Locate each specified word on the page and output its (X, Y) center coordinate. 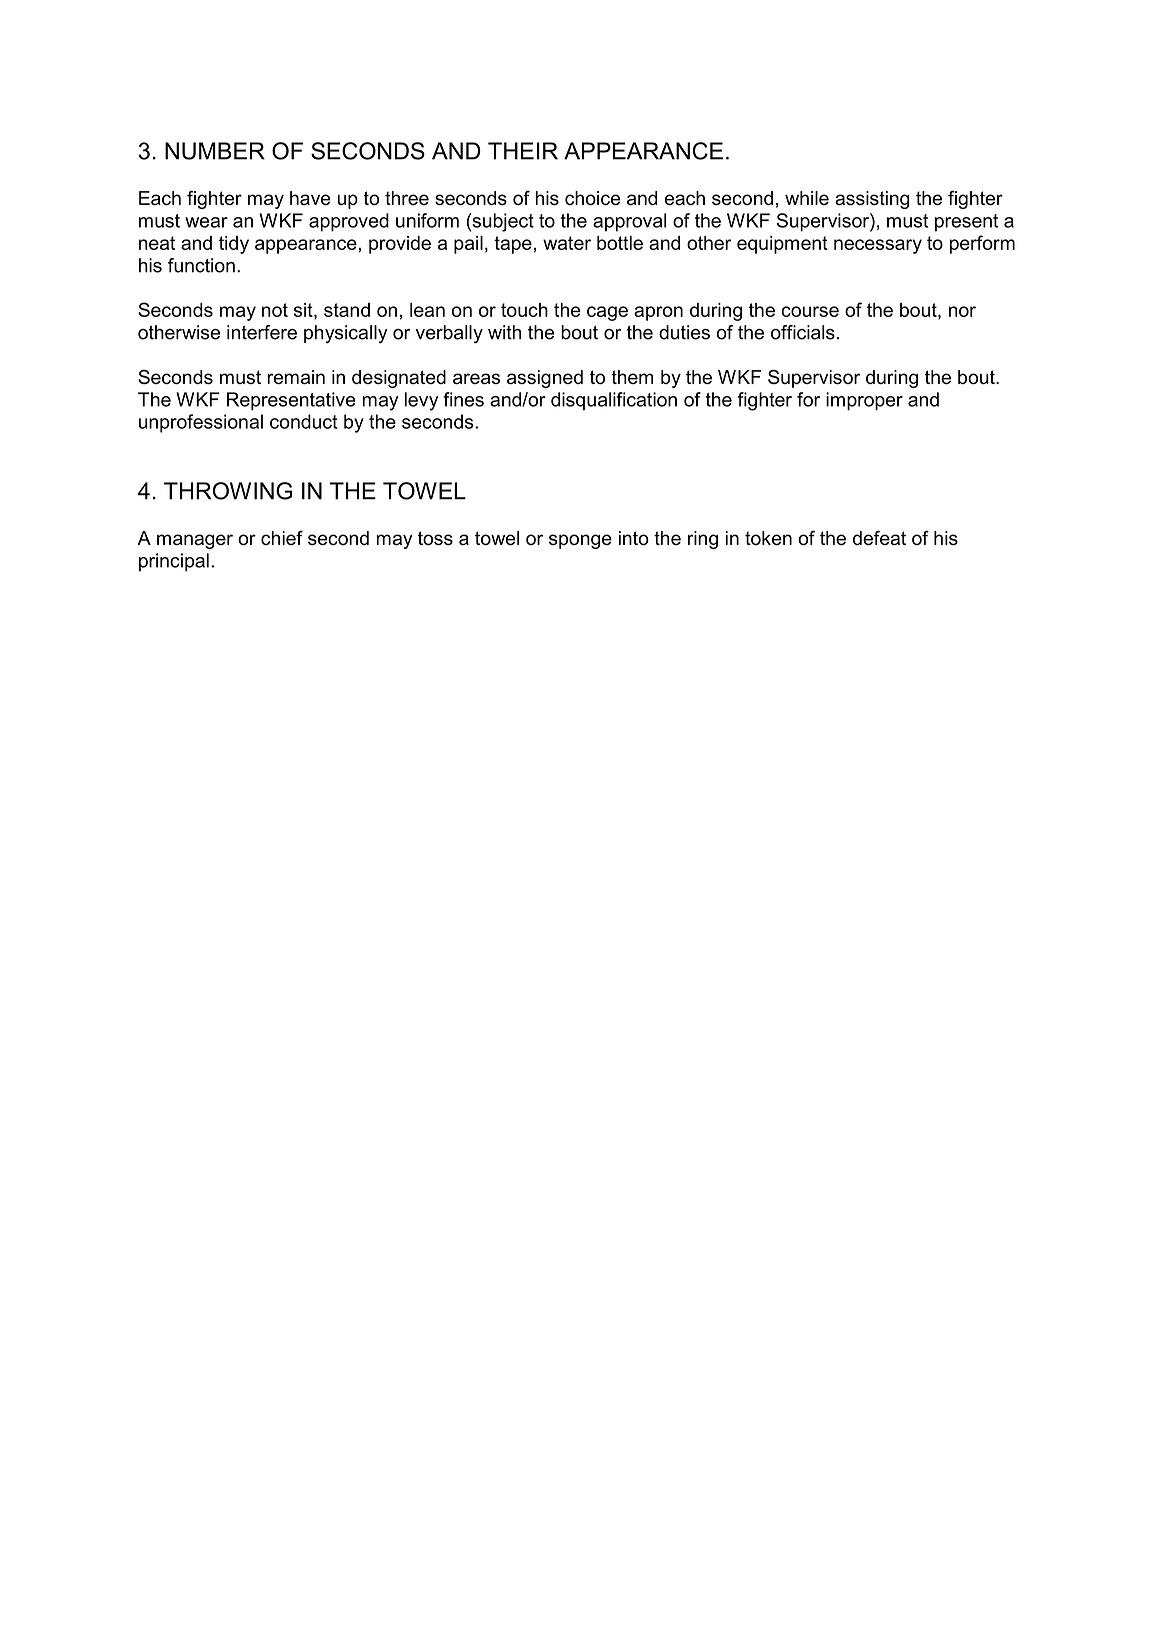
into (634, 538)
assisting (872, 200)
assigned (545, 379)
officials (803, 332)
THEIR (523, 151)
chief (282, 538)
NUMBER (215, 151)
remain (296, 377)
